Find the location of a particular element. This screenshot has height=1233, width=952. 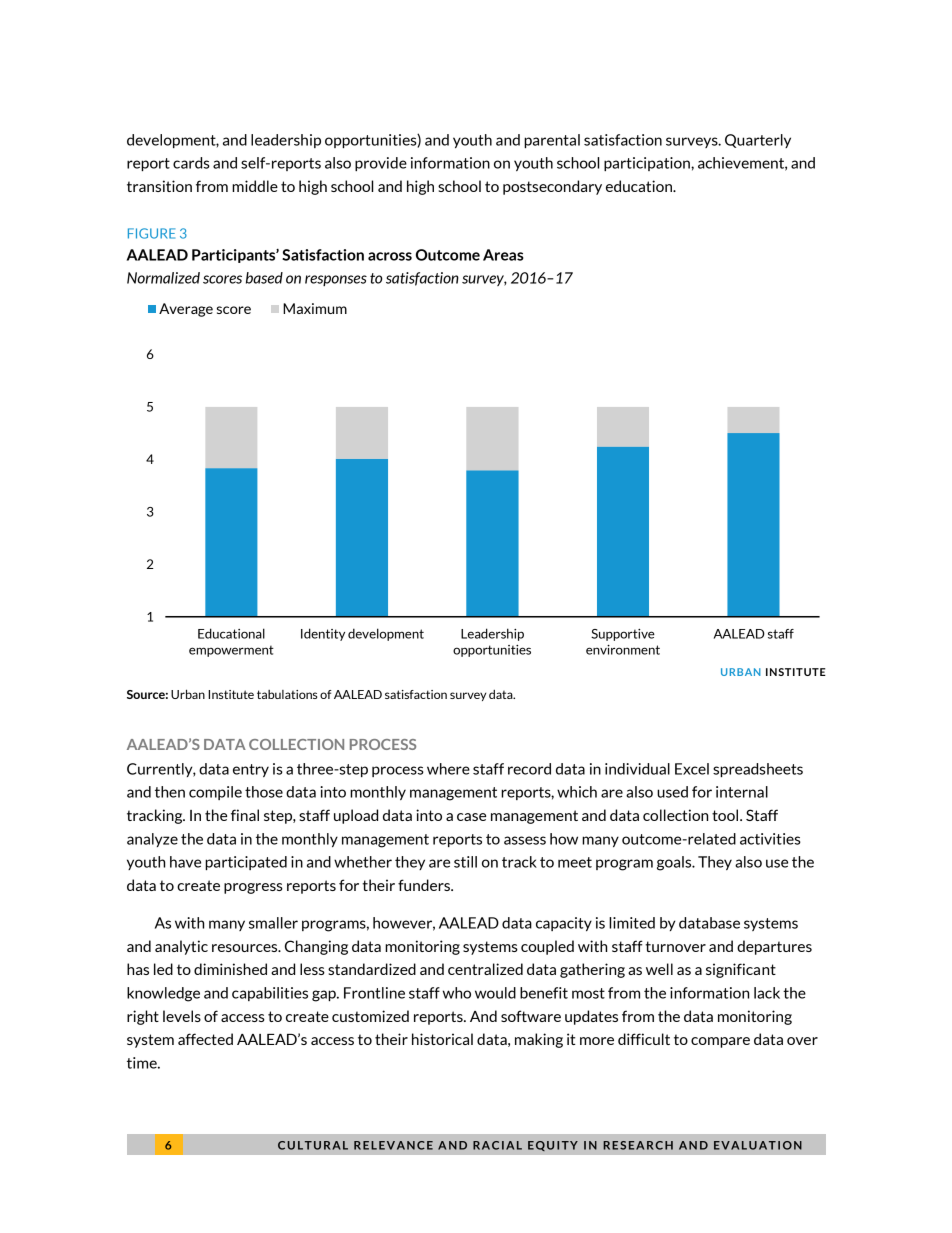

entry is located at coordinates (251, 770).
